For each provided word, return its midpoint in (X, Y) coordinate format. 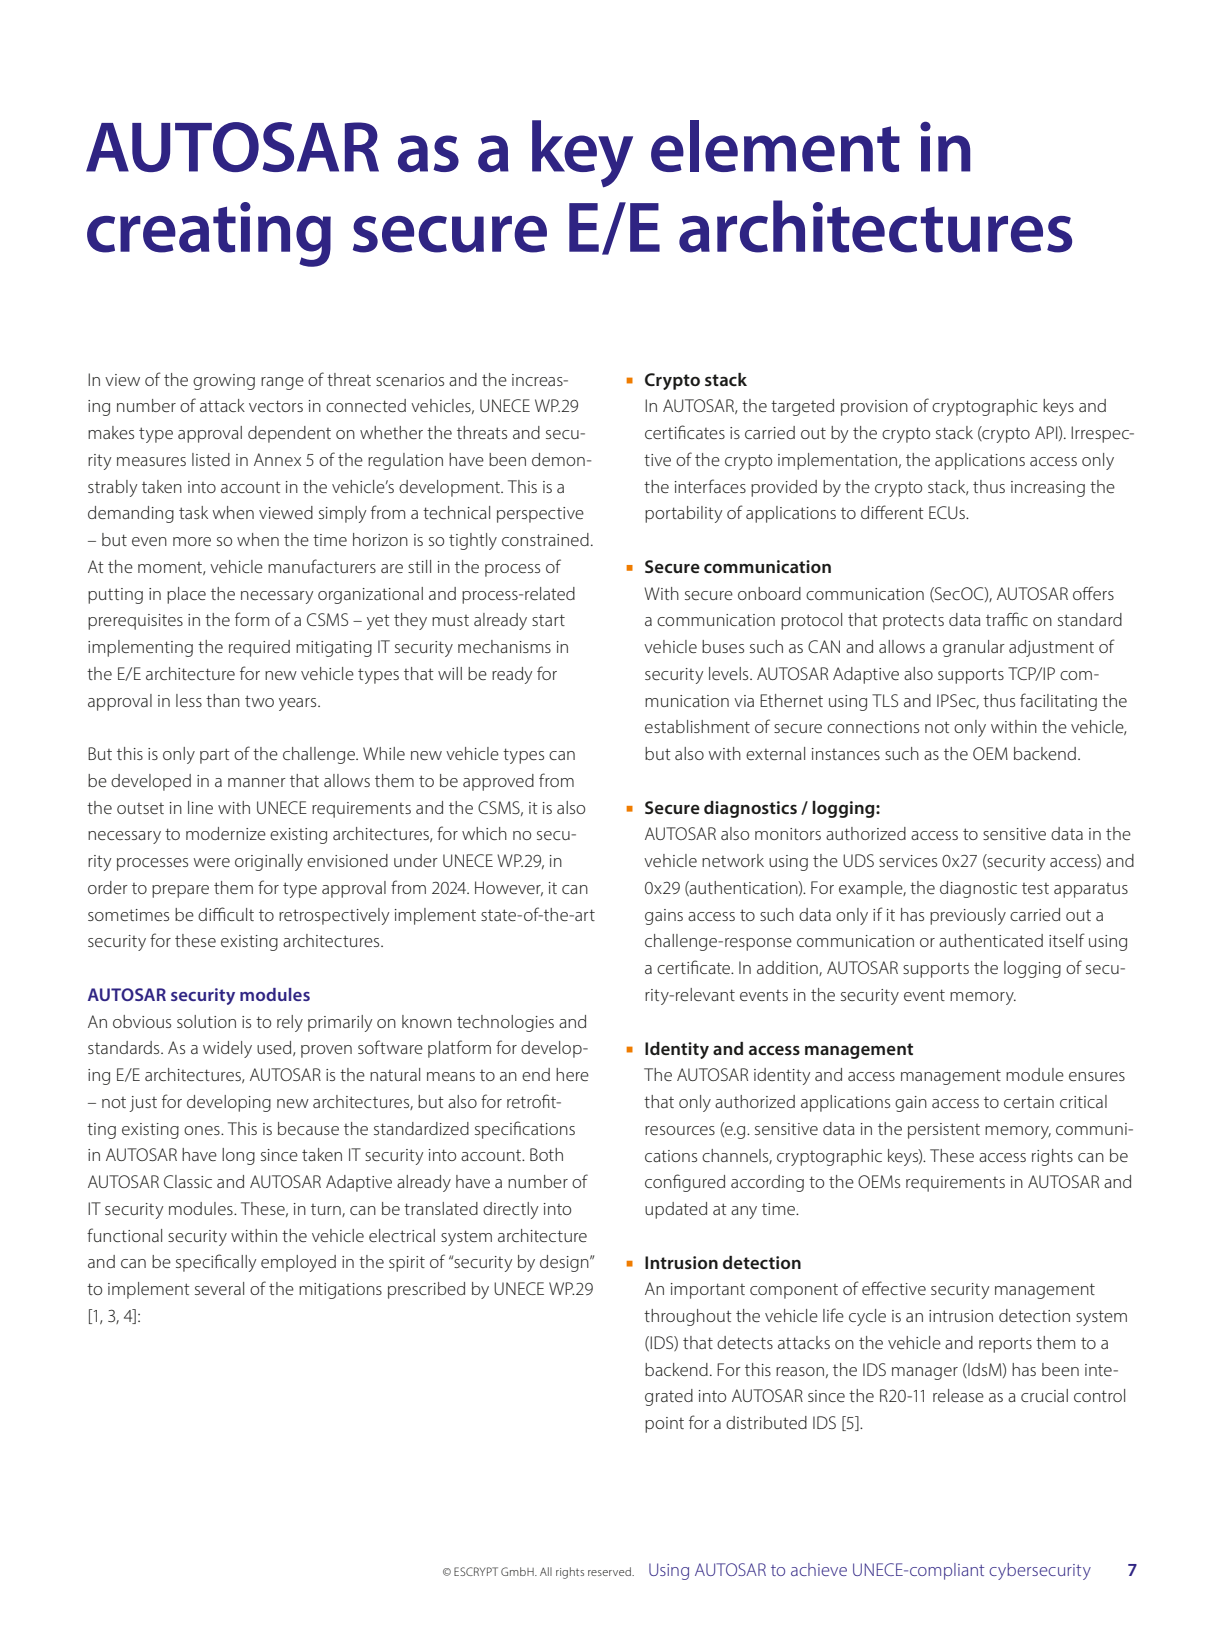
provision (874, 408)
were (212, 862)
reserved (610, 1571)
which (484, 833)
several (219, 1288)
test (1035, 888)
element (775, 146)
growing (224, 382)
